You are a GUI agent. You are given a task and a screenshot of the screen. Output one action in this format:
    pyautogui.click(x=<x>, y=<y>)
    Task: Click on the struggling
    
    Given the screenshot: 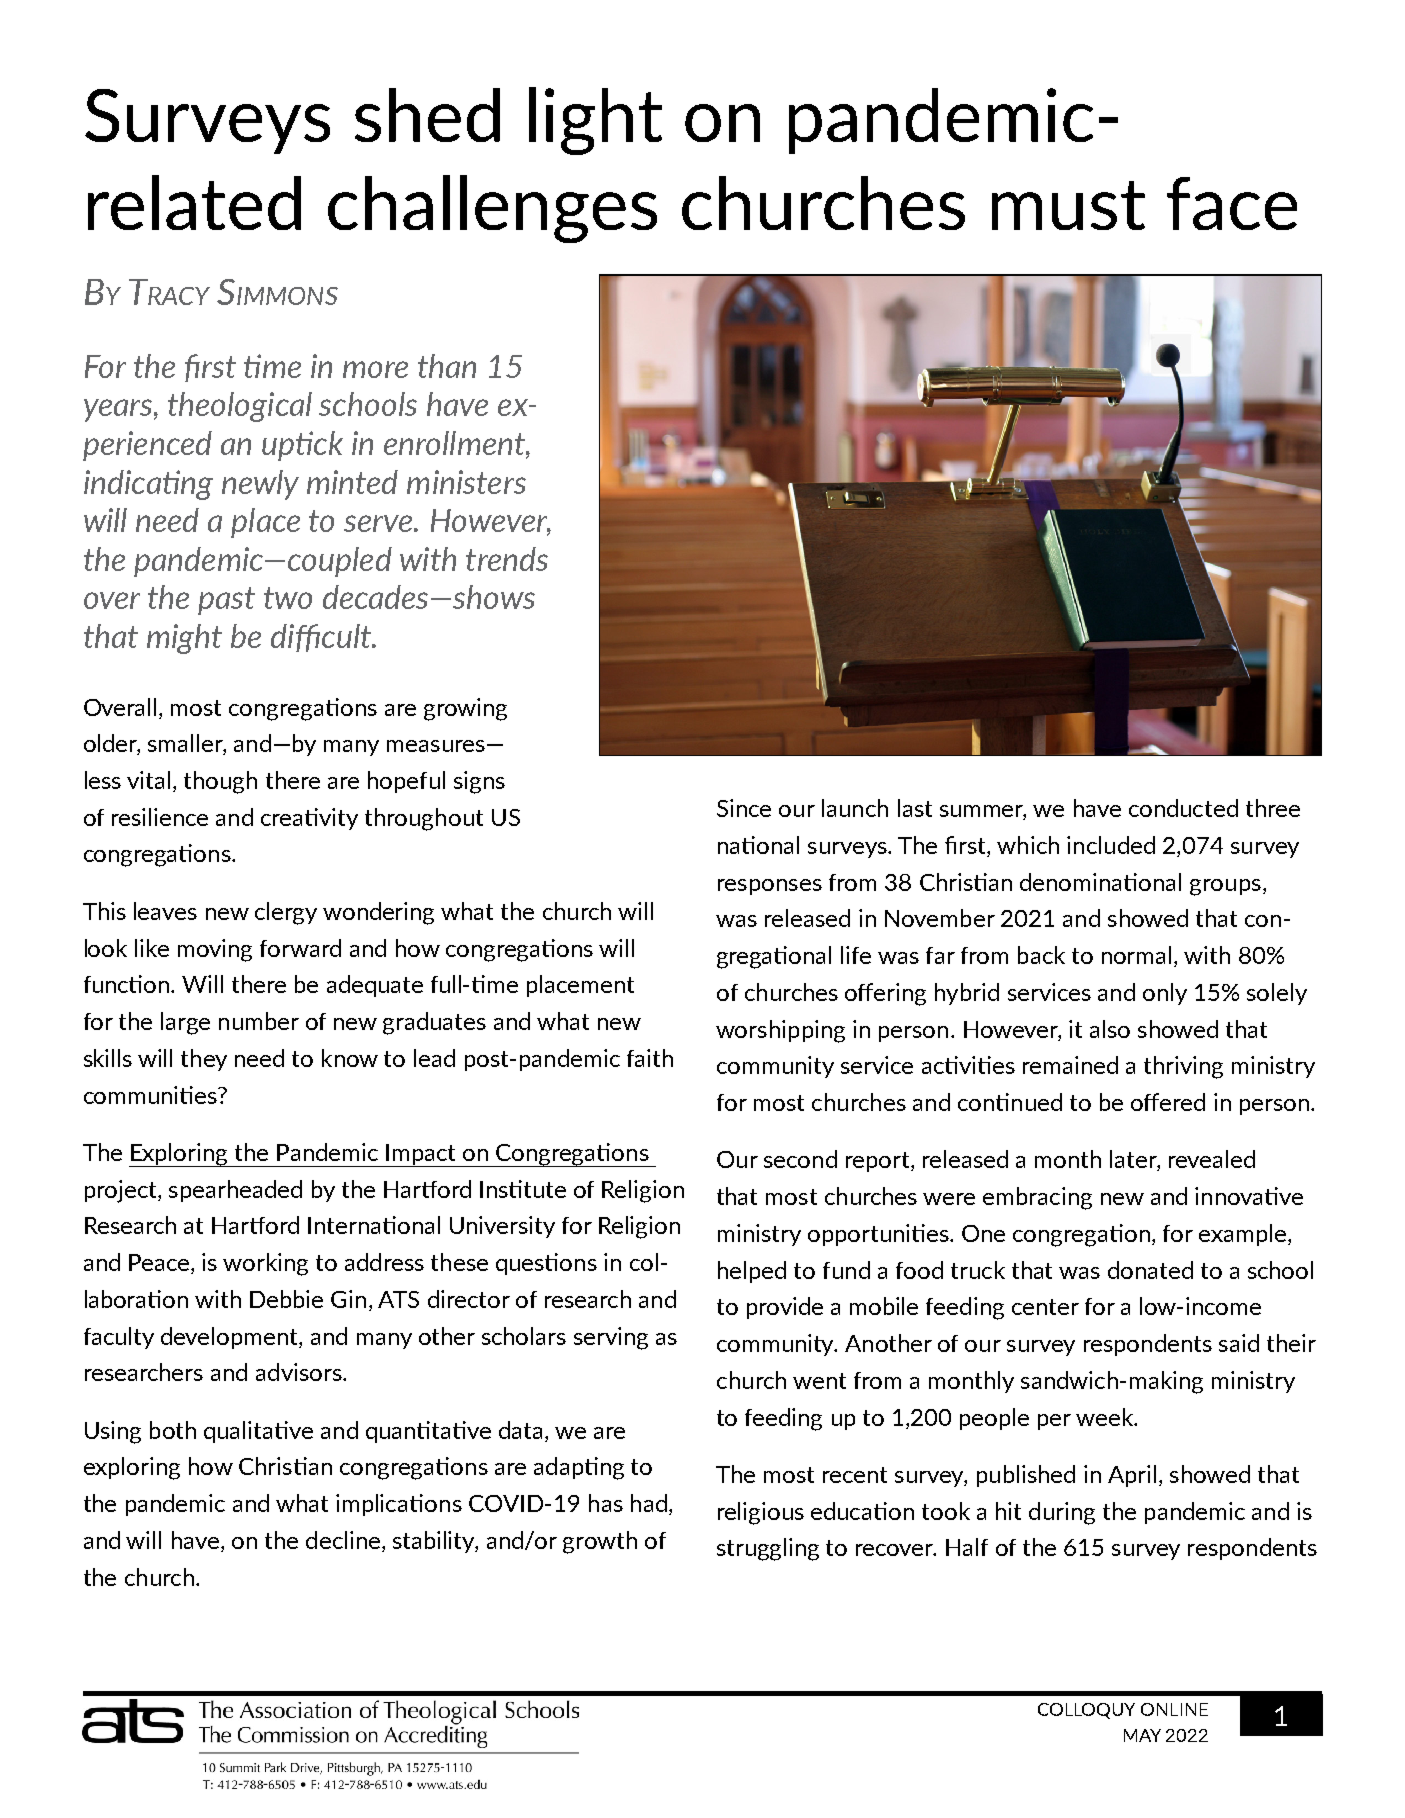 What is the action you would take?
    pyautogui.click(x=768, y=1549)
